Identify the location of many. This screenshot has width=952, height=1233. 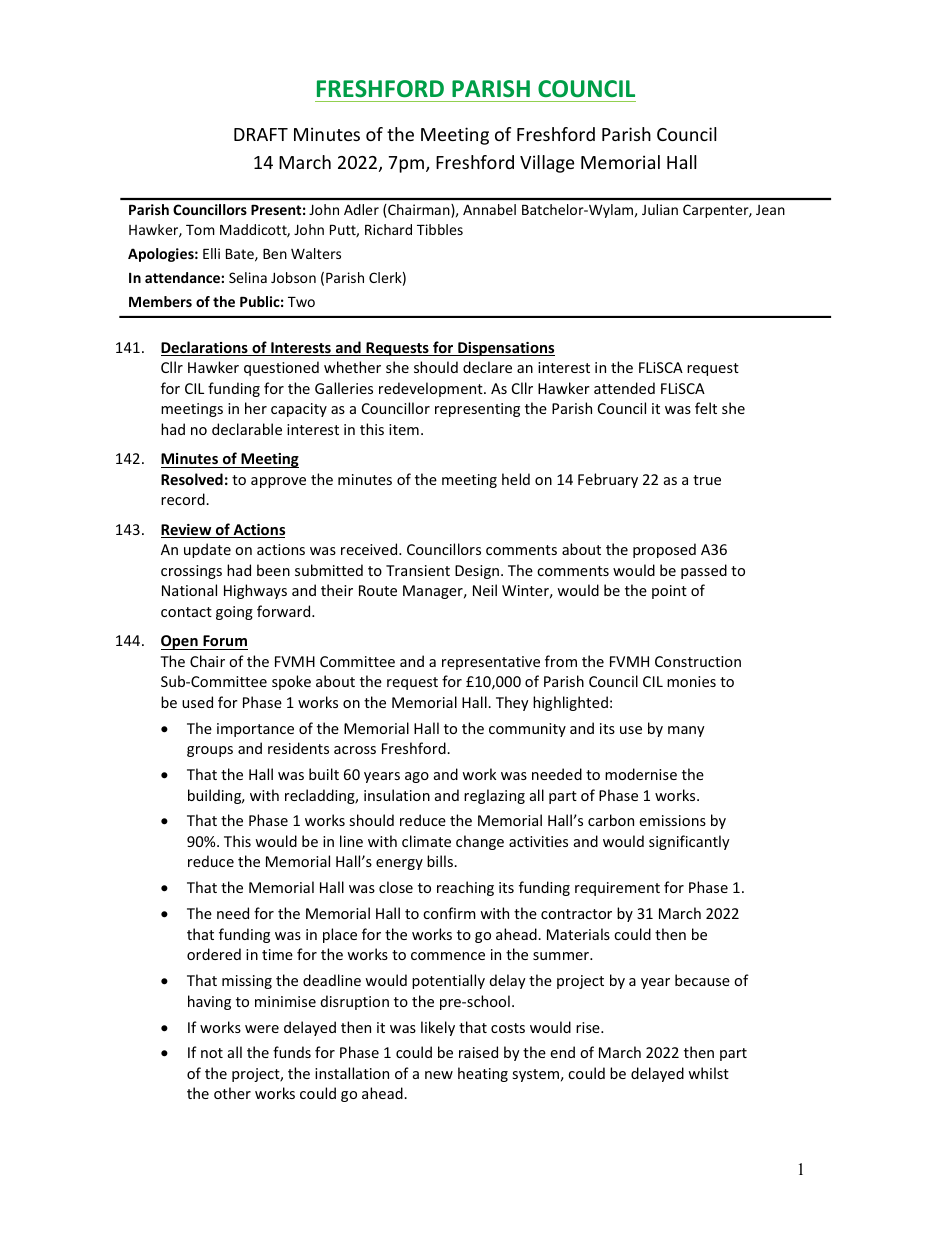
(686, 731).
